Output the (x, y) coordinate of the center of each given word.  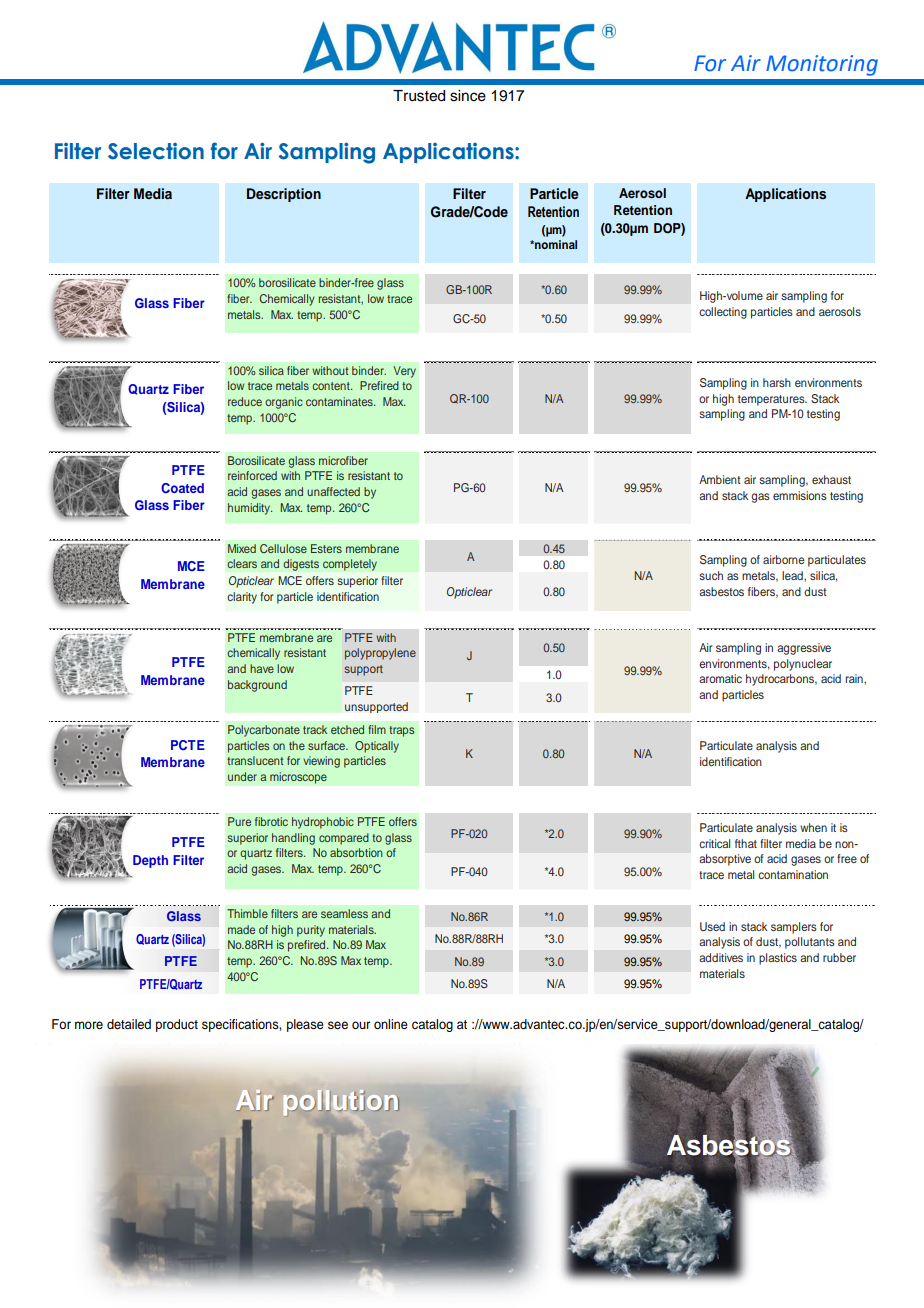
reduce (245, 401)
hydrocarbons (781, 680)
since (468, 96)
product (177, 1025)
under (242, 776)
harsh (777, 382)
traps (401, 731)
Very (404, 372)
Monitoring (822, 65)
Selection (156, 151)
